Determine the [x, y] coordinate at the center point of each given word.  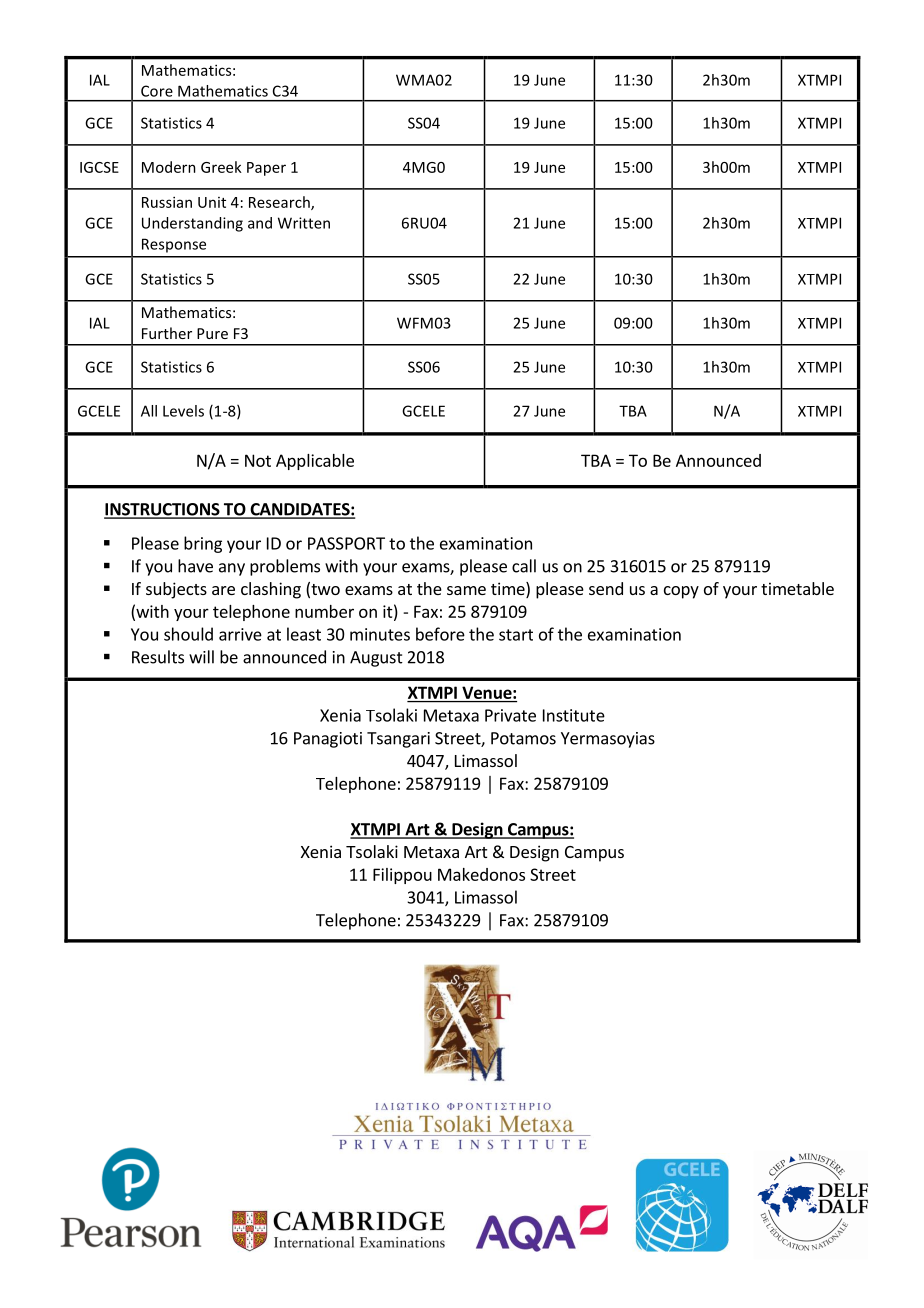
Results [158, 657]
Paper [266, 169]
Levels [183, 411]
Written [304, 223]
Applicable [315, 462]
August [376, 659]
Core [157, 91]
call [524, 566]
